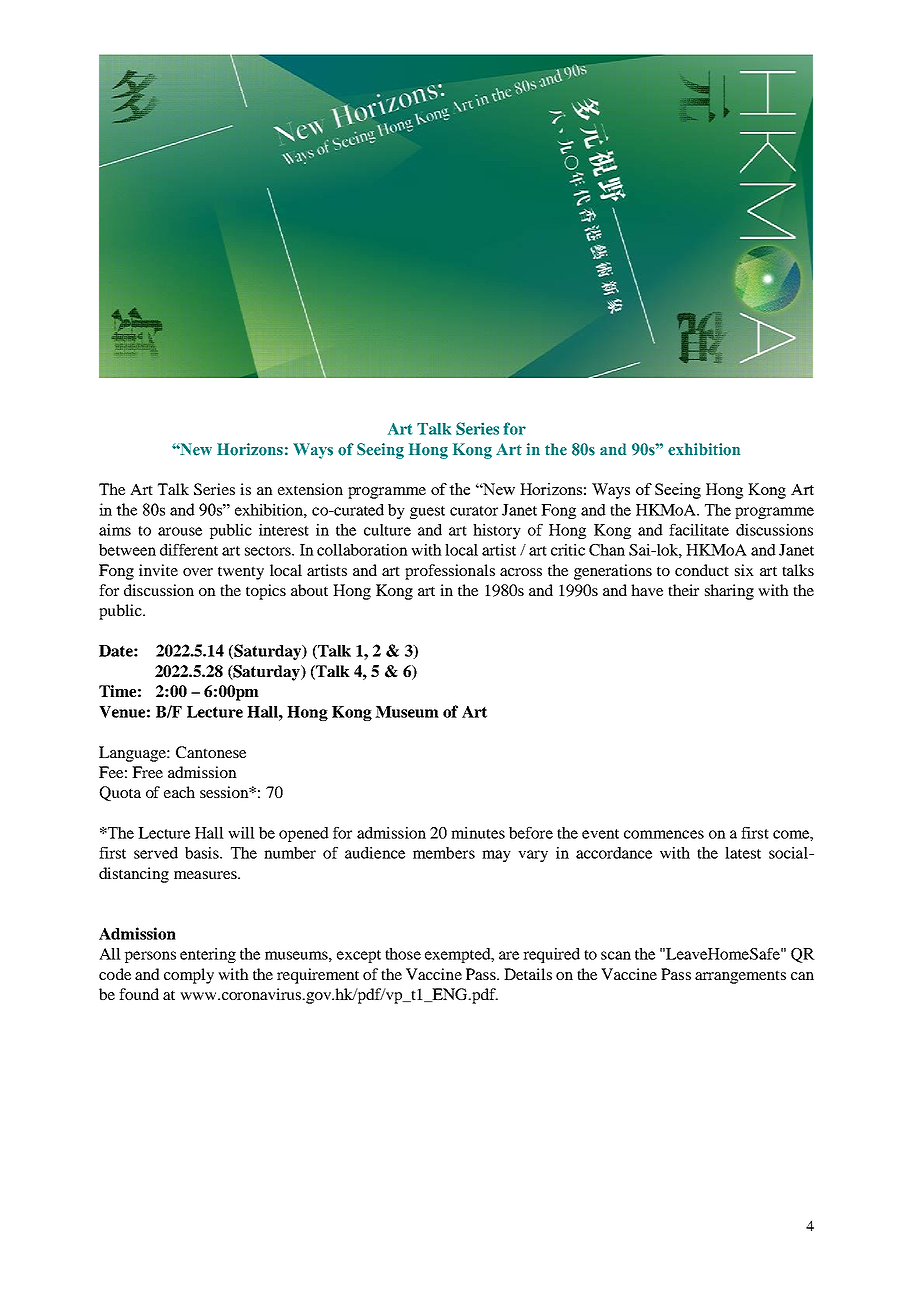 The width and height of the page is (924, 1308). What do you see at coordinates (683, 590) in the page?
I see `their` at bounding box center [683, 590].
